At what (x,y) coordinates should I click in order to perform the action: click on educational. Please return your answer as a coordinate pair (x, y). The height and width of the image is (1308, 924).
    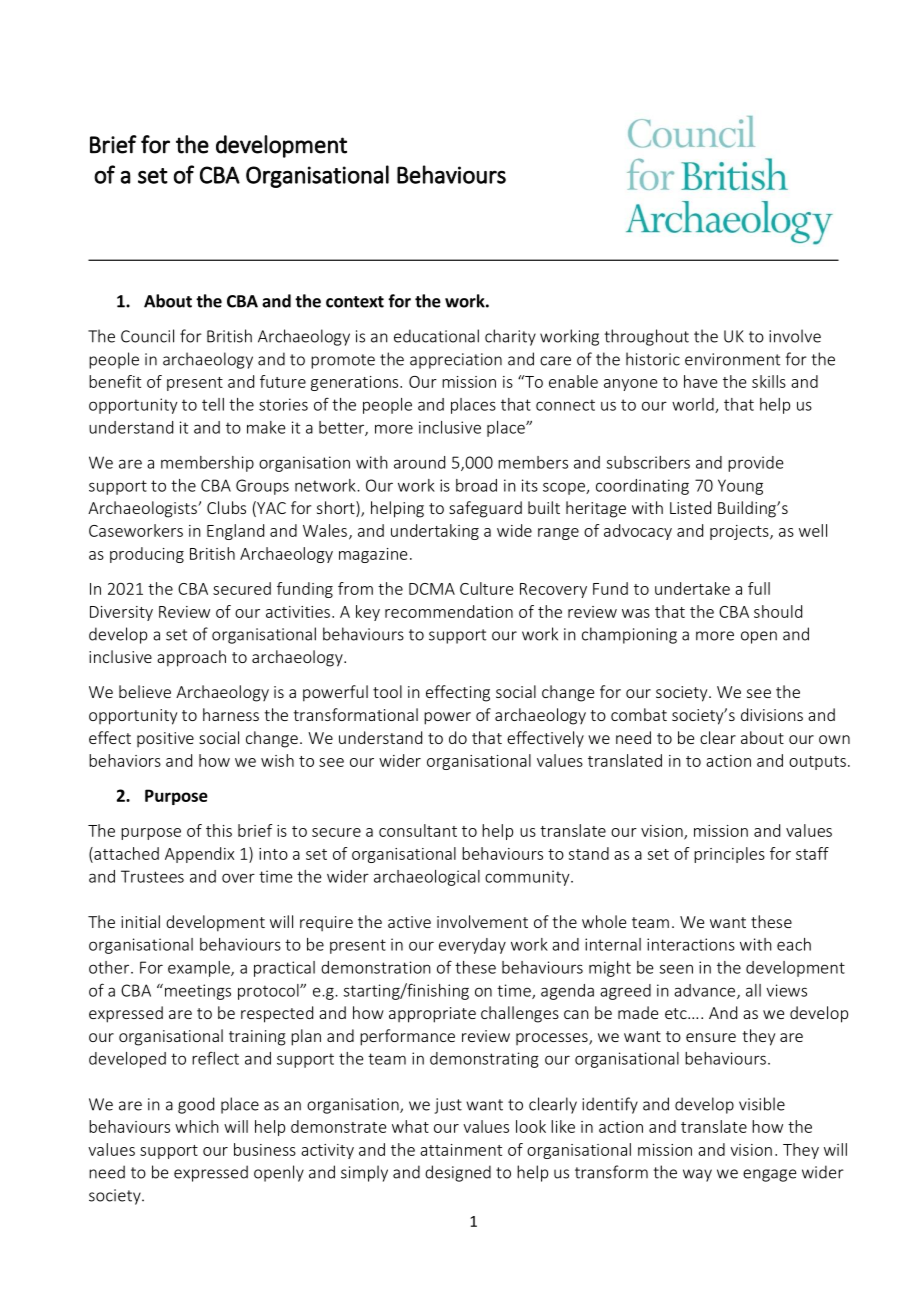
    Looking at the image, I should click on (436, 336).
